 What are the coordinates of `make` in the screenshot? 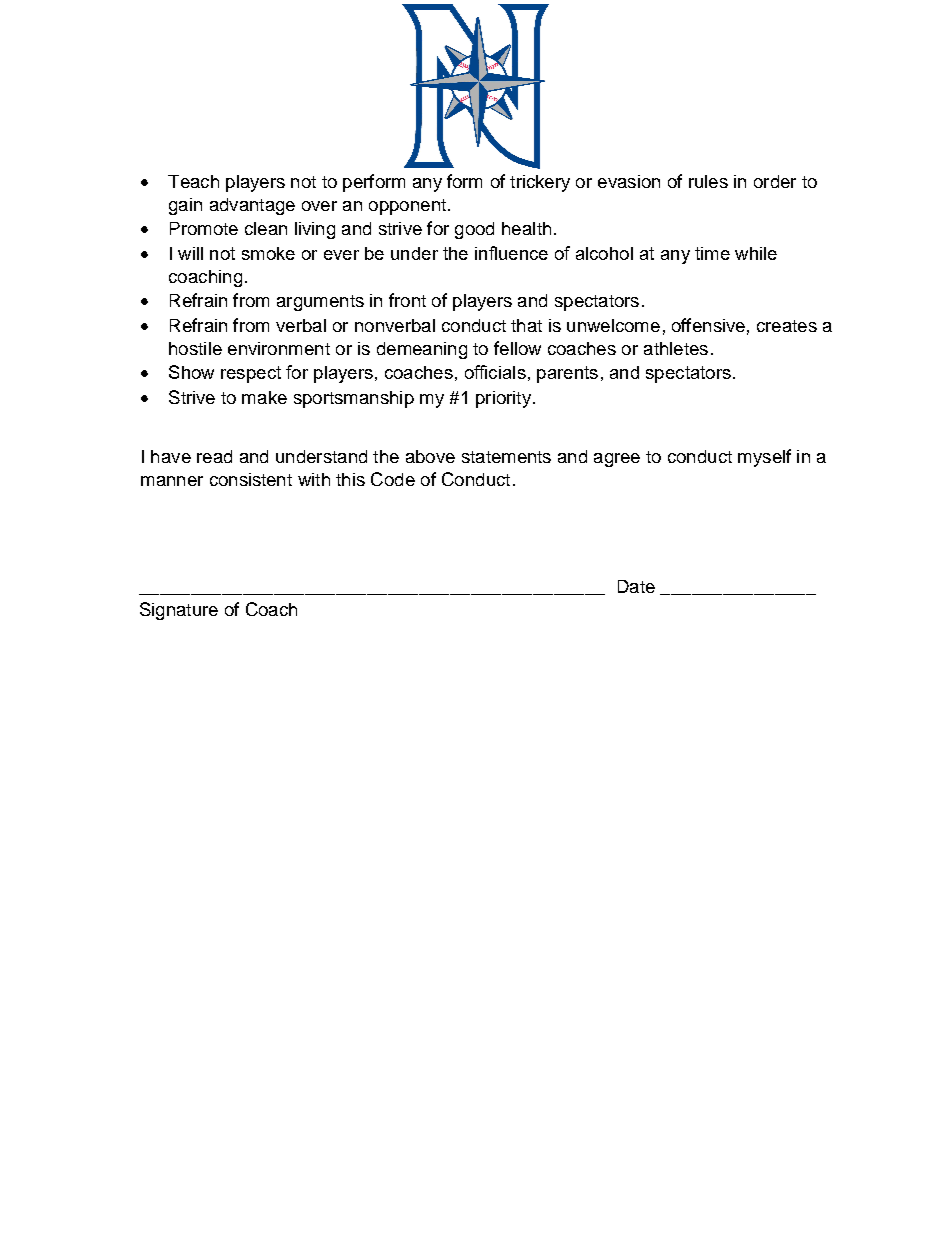 It's located at (264, 397).
